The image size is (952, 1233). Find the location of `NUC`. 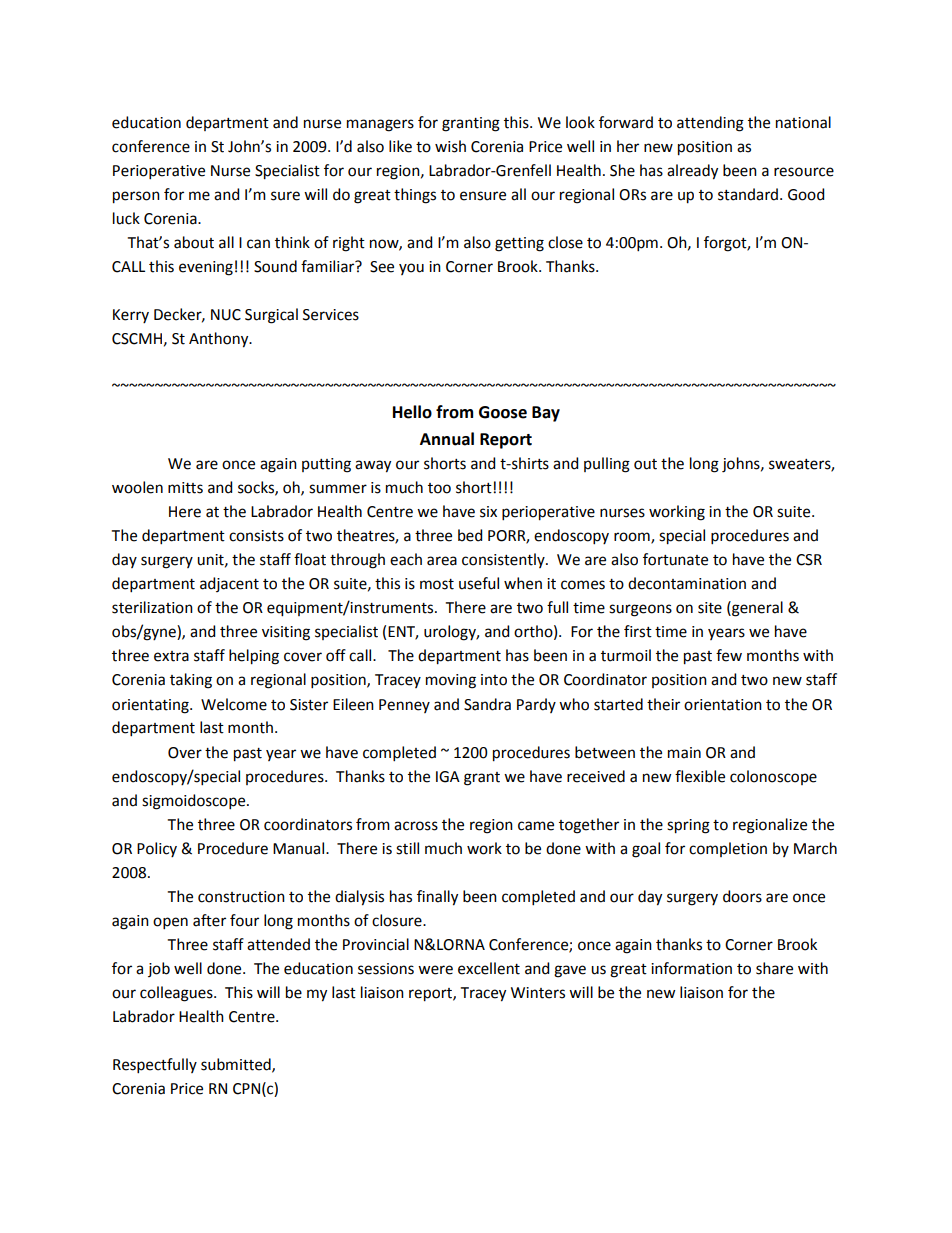

NUC is located at coordinates (226, 315).
